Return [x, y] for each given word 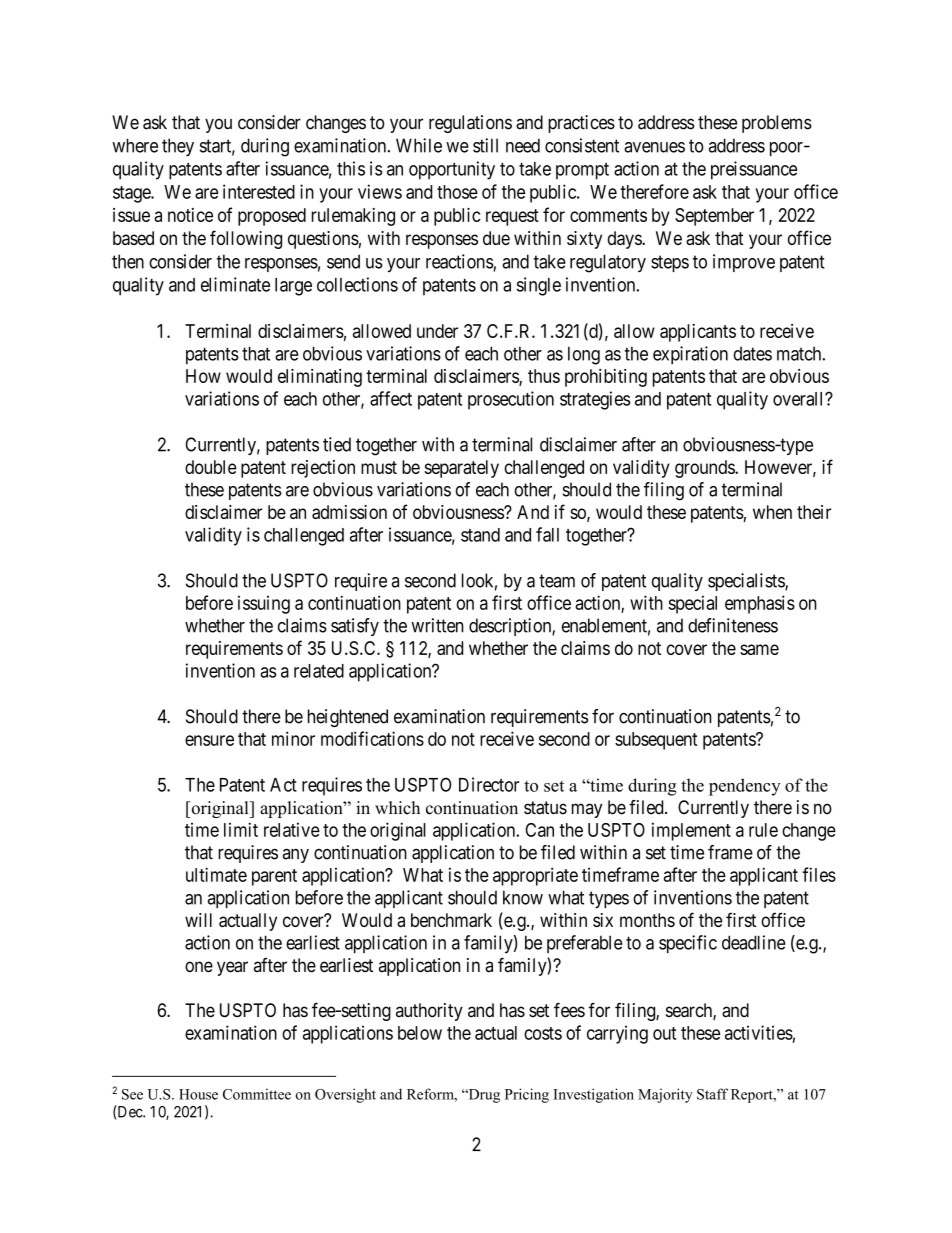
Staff [712, 1094]
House [198, 1094]
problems [777, 124]
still [485, 145]
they [178, 147]
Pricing [527, 1095]
